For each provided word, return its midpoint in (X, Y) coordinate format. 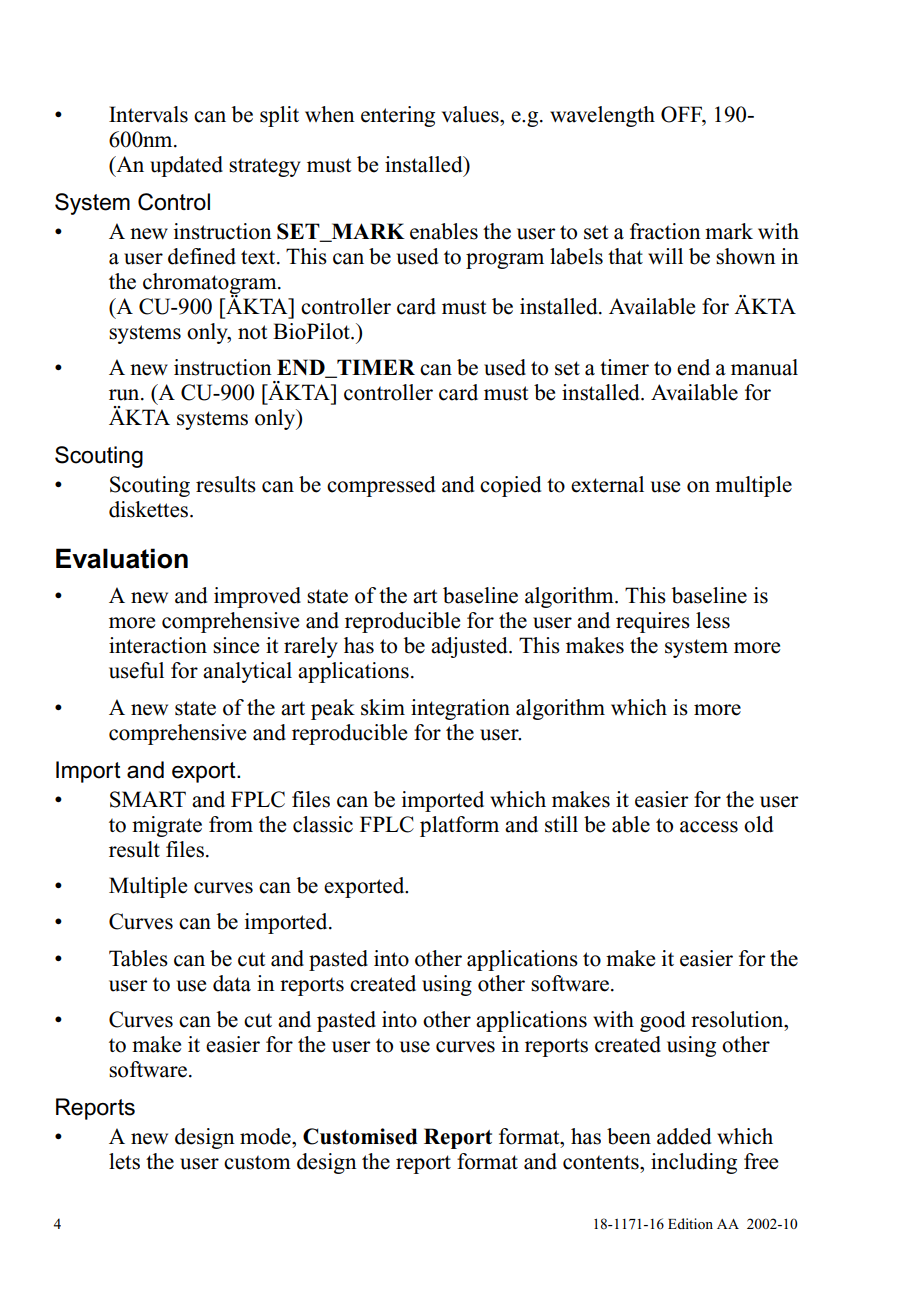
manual (764, 367)
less (713, 620)
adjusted (470, 647)
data (232, 983)
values (471, 114)
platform (459, 826)
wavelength (602, 116)
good (662, 1021)
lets (124, 1161)
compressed (381, 486)
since (236, 645)
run (125, 395)
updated (186, 166)
